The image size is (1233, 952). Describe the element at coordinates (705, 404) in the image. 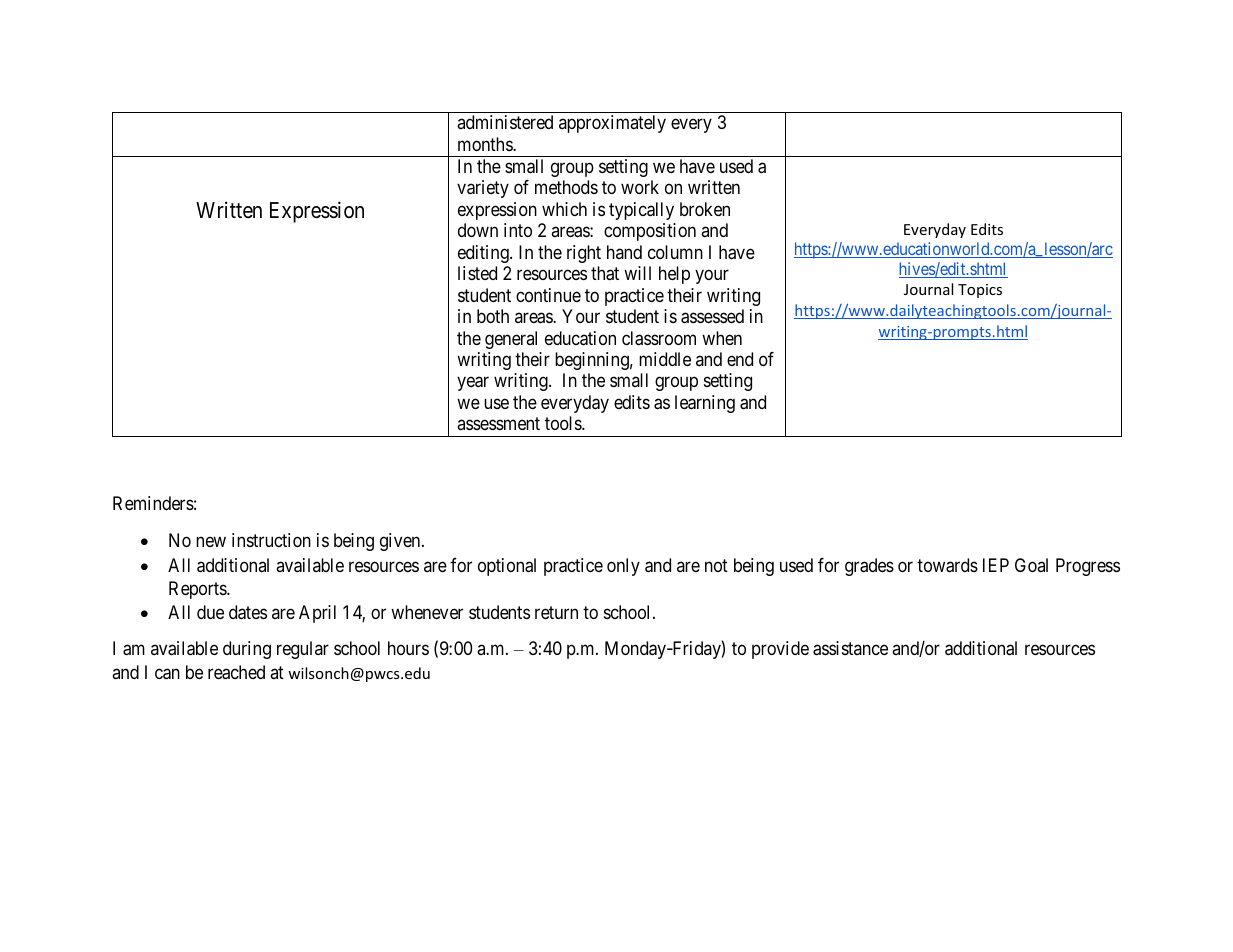

I see `learning` at that location.
